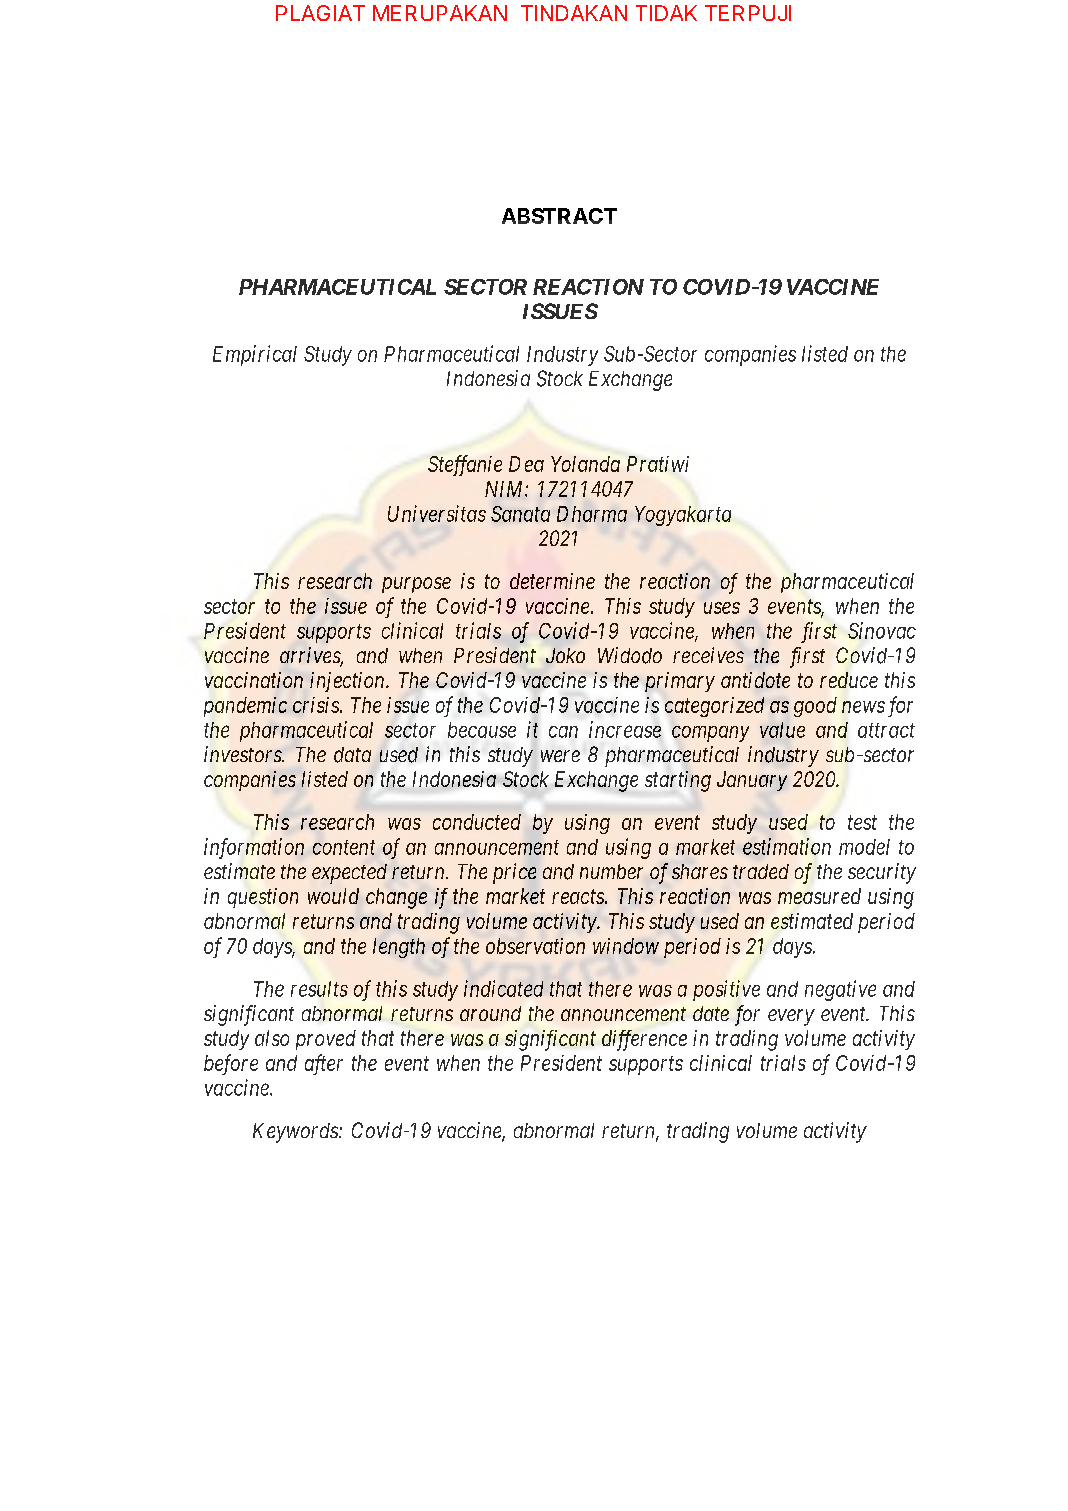  I want to click on TIDAK, so click(666, 13).
